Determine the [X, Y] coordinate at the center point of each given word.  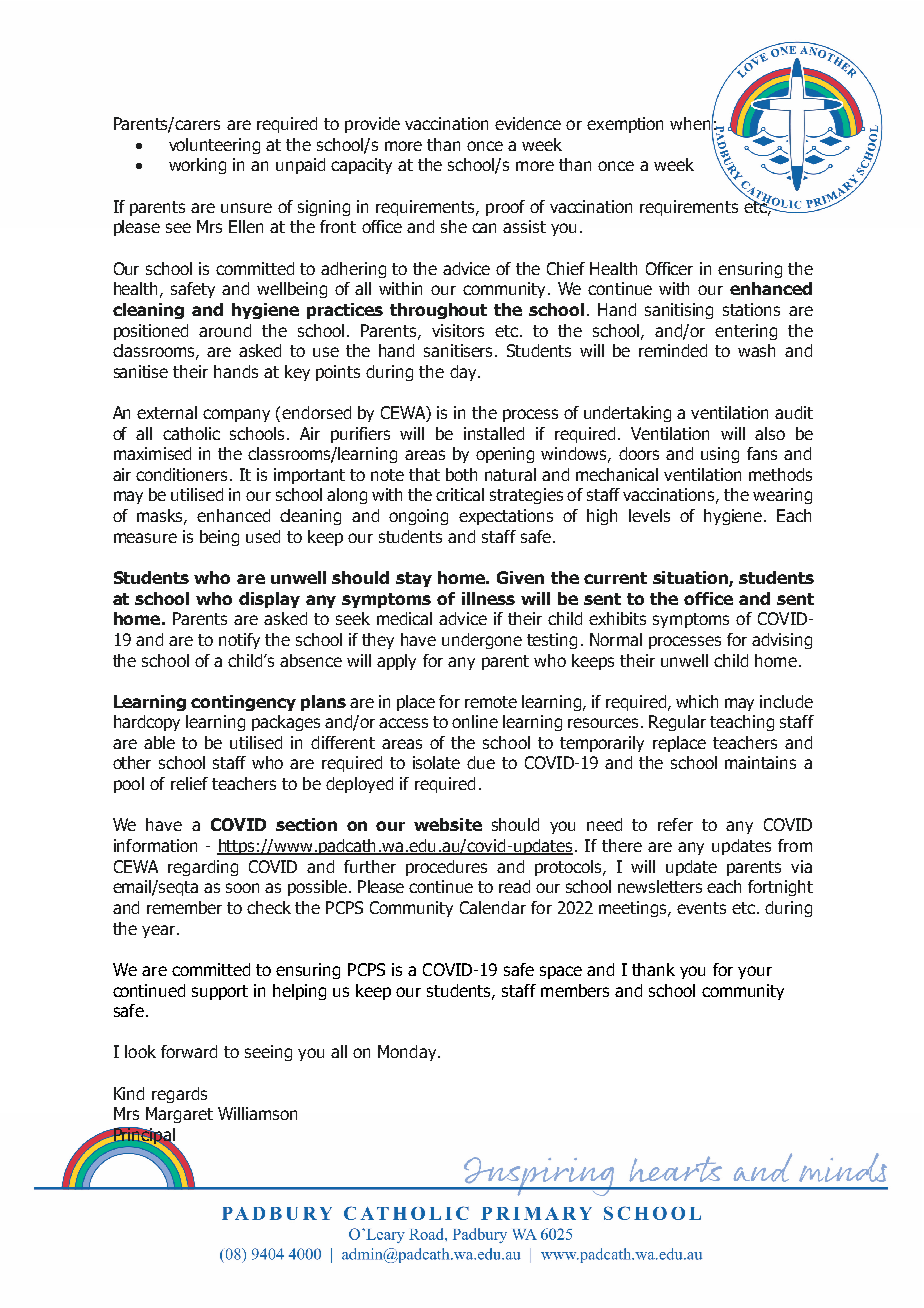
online [475, 721]
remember [184, 907]
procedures [446, 868]
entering [746, 332]
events [701, 908]
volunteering [214, 146]
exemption [625, 125]
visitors [458, 330]
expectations [506, 517]
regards [179, 1095]
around [225, 330]
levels [649, 515]
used [263, 536]
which [697, 701]
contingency [243, 703]
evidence [528, 123]
